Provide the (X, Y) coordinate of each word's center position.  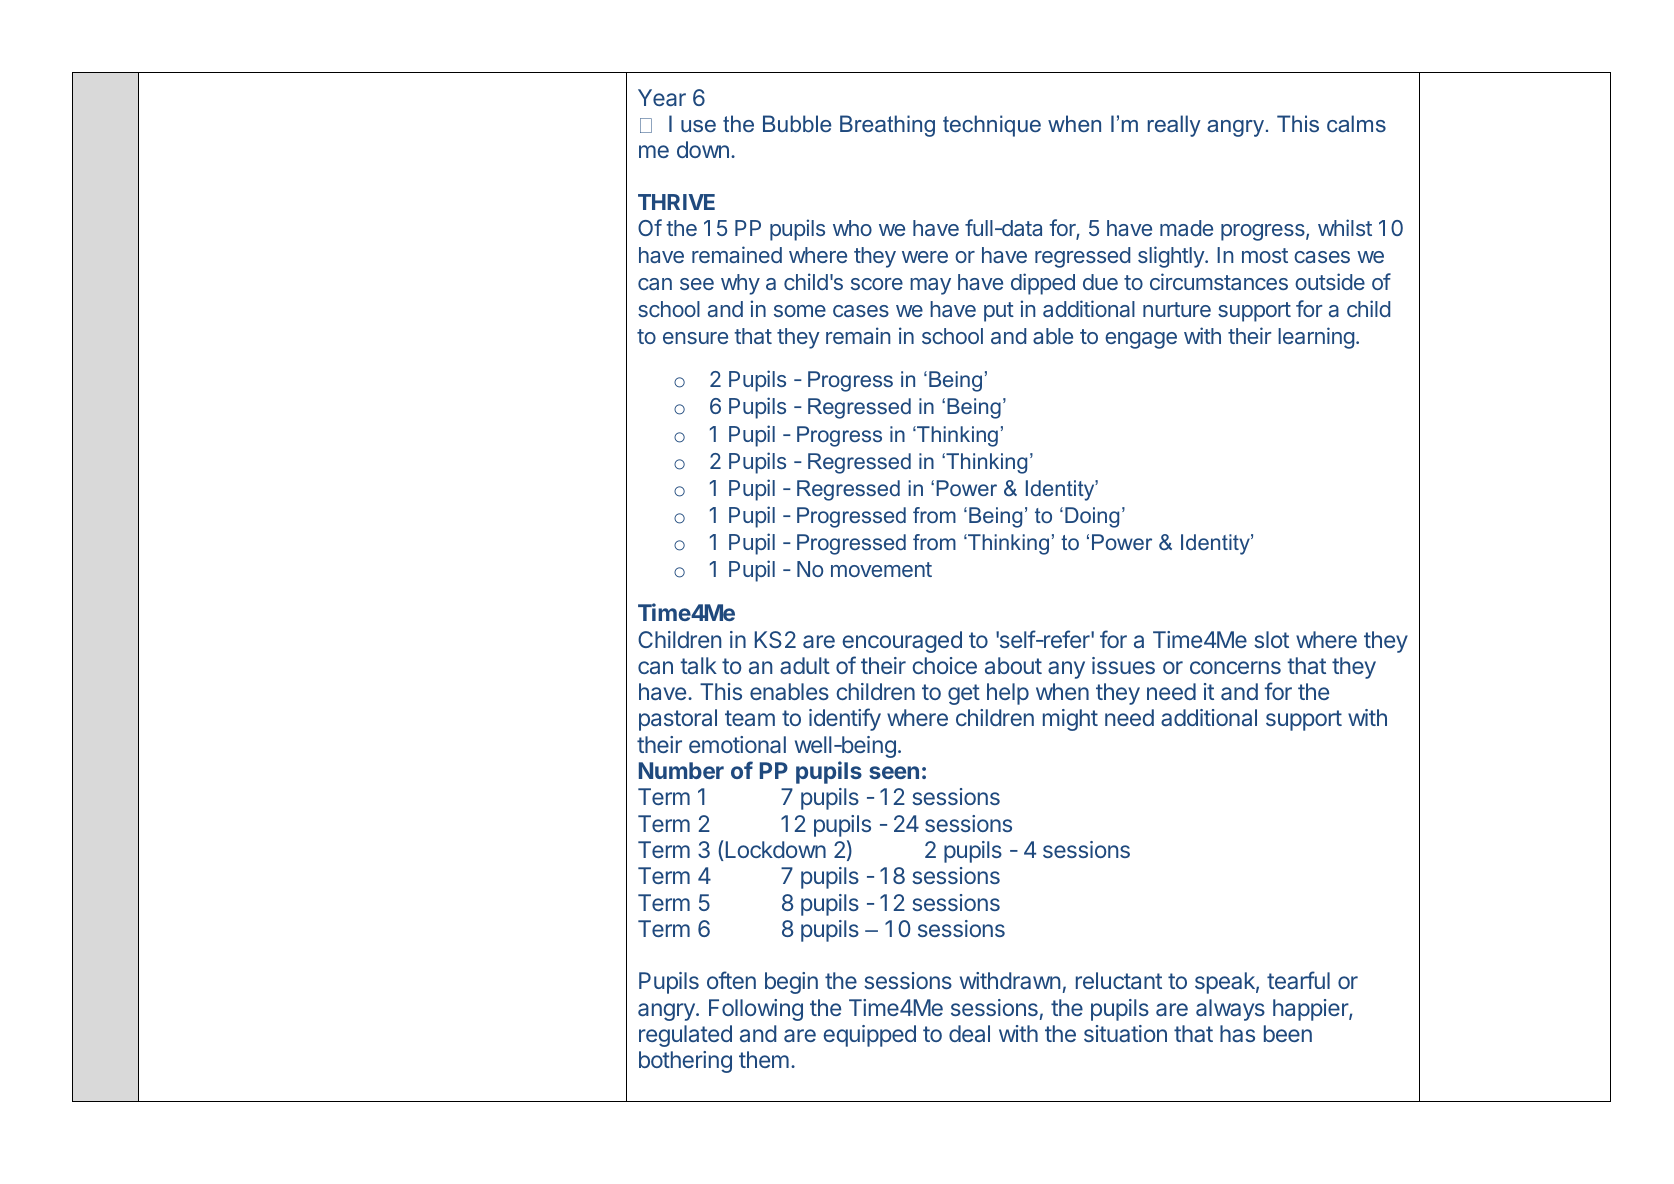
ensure (695, 338)
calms (1356, 123)
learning (1316, 338)
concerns (1235, 667)
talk (698, 665)
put (999, 312)
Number (681, 770)
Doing (1092, 517)
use (698, 126)
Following (756, 1010)
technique (992, 126)
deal (969, 1033)
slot (1271, 639)
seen (894, 772)
